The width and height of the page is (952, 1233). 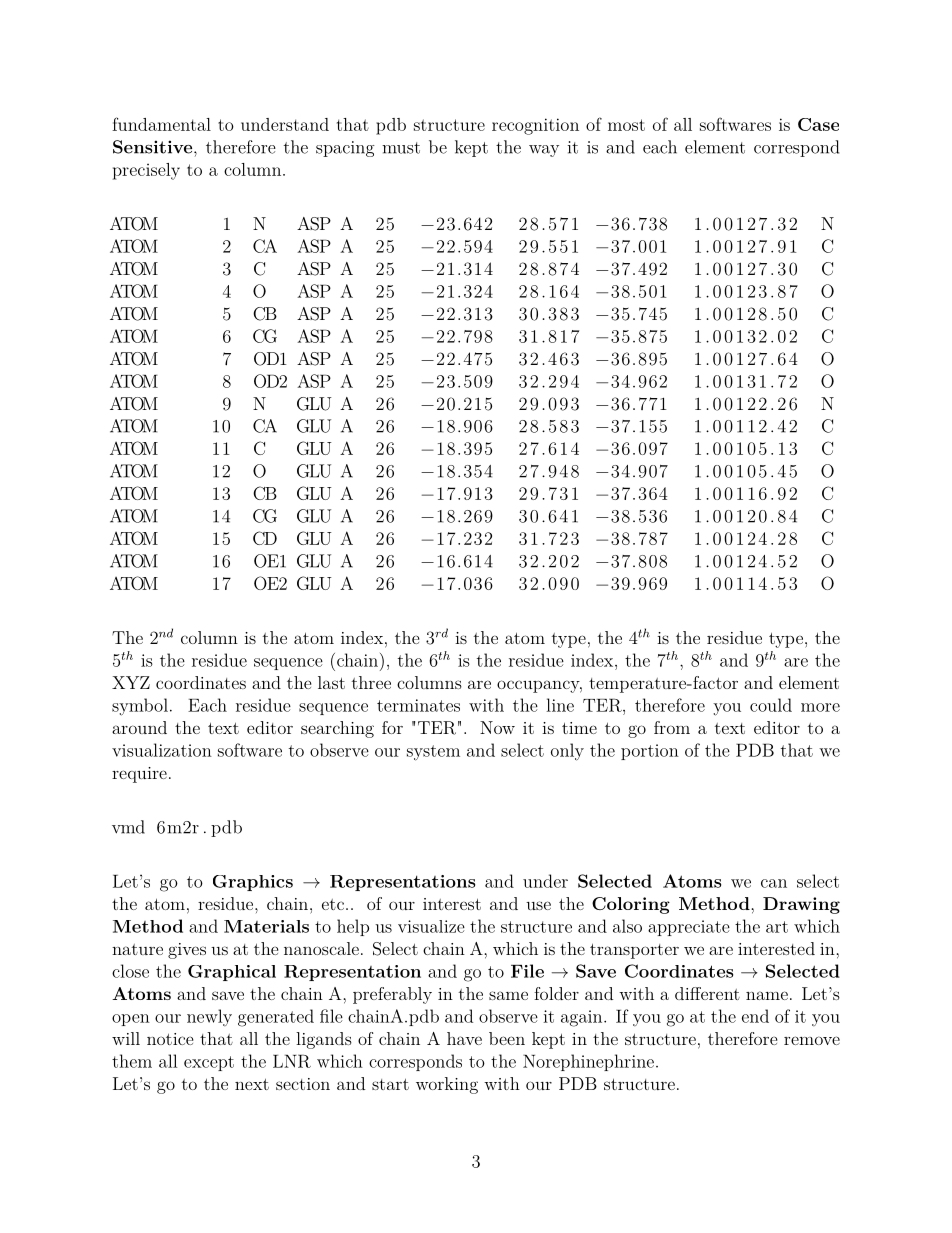 I want to click on Sensitive, so click(x=154, y=147).
